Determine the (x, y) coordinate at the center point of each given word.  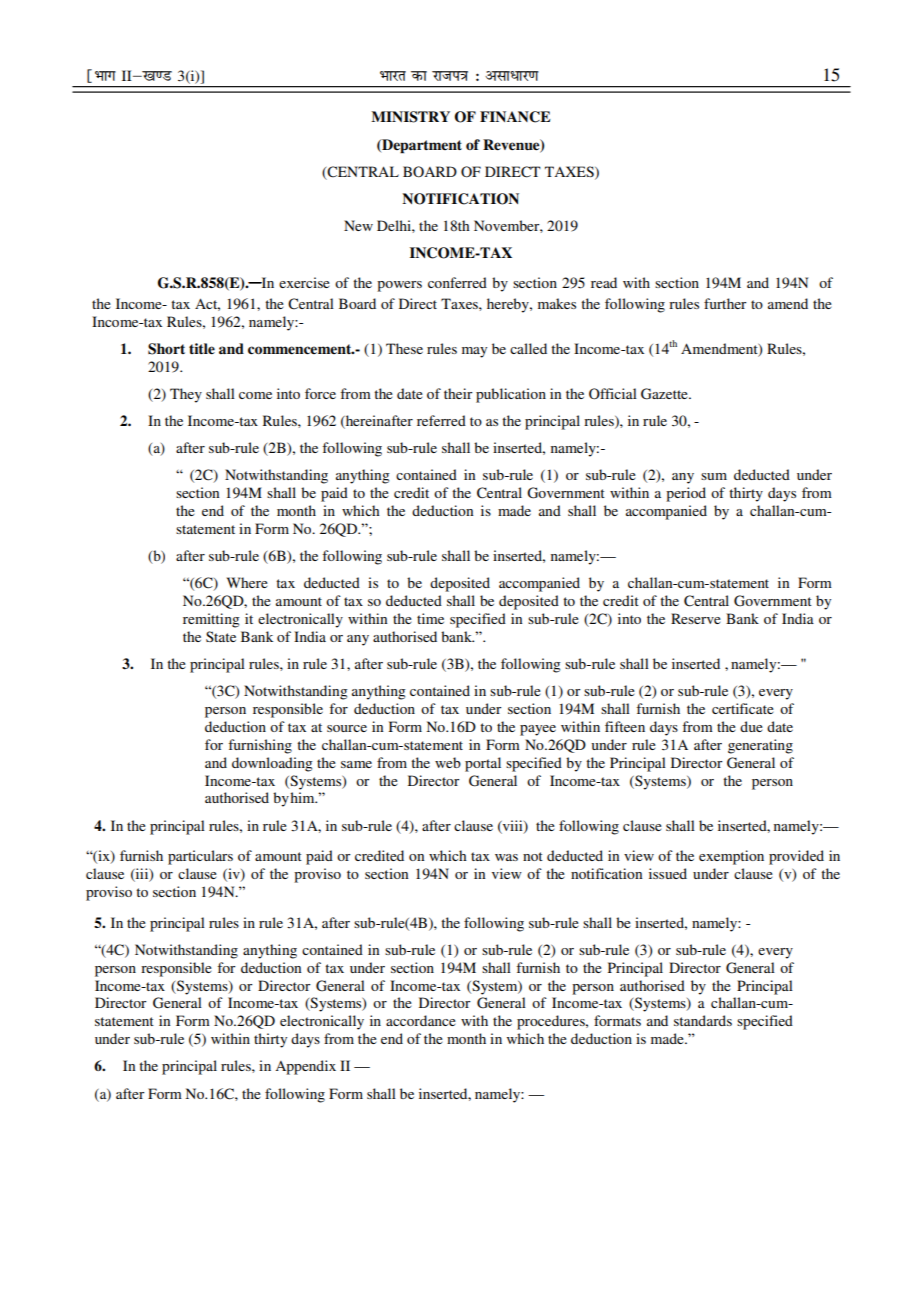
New (358, 225)
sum (714, 476)
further (725, 303)
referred (441, 420)
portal (483, 764)
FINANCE (515, 117)
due (751, 726)
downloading (272, 764)
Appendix (305, 1067)
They (186, 395)
